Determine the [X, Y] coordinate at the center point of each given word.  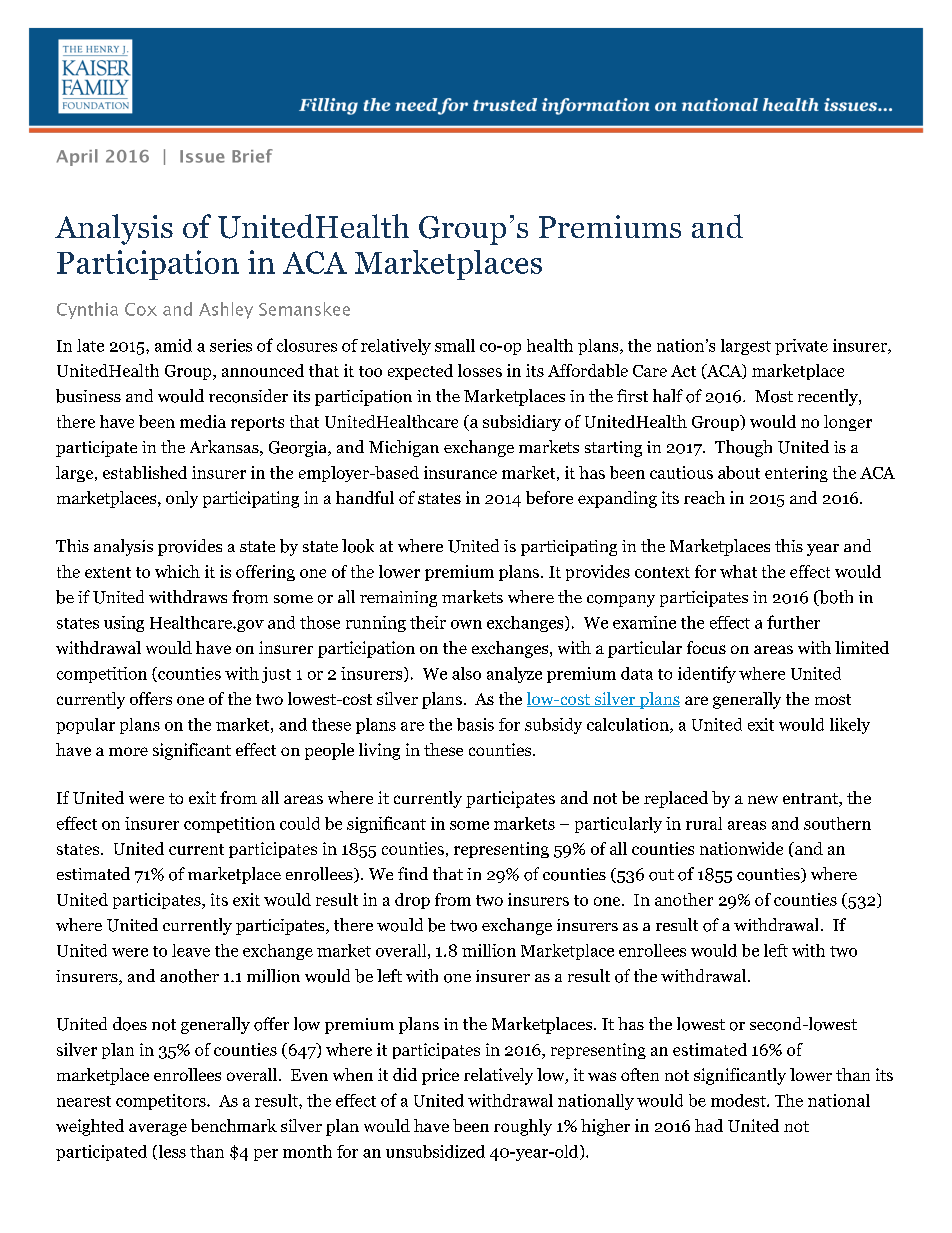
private [801, 347]
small [455, 345]
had [709, 1125]
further [793, 622]
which [177, 571]
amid [173, 345]
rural [704, 823]
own [466, 624]
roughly [523, 1127]
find [413, 873]
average [158, 1129]
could [300, 823]
